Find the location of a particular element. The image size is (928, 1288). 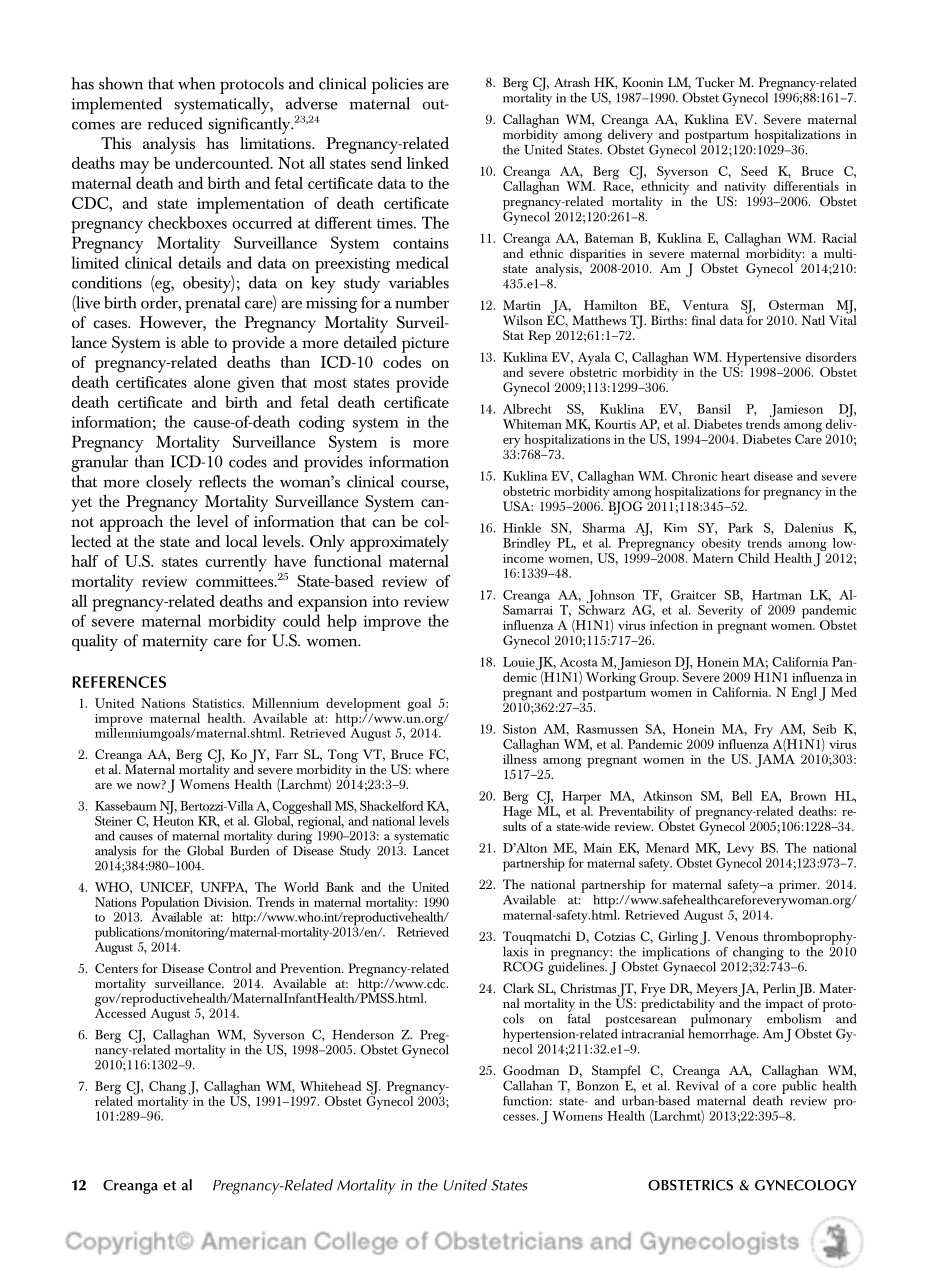

Tucker is located at coordinates (715, 82).
